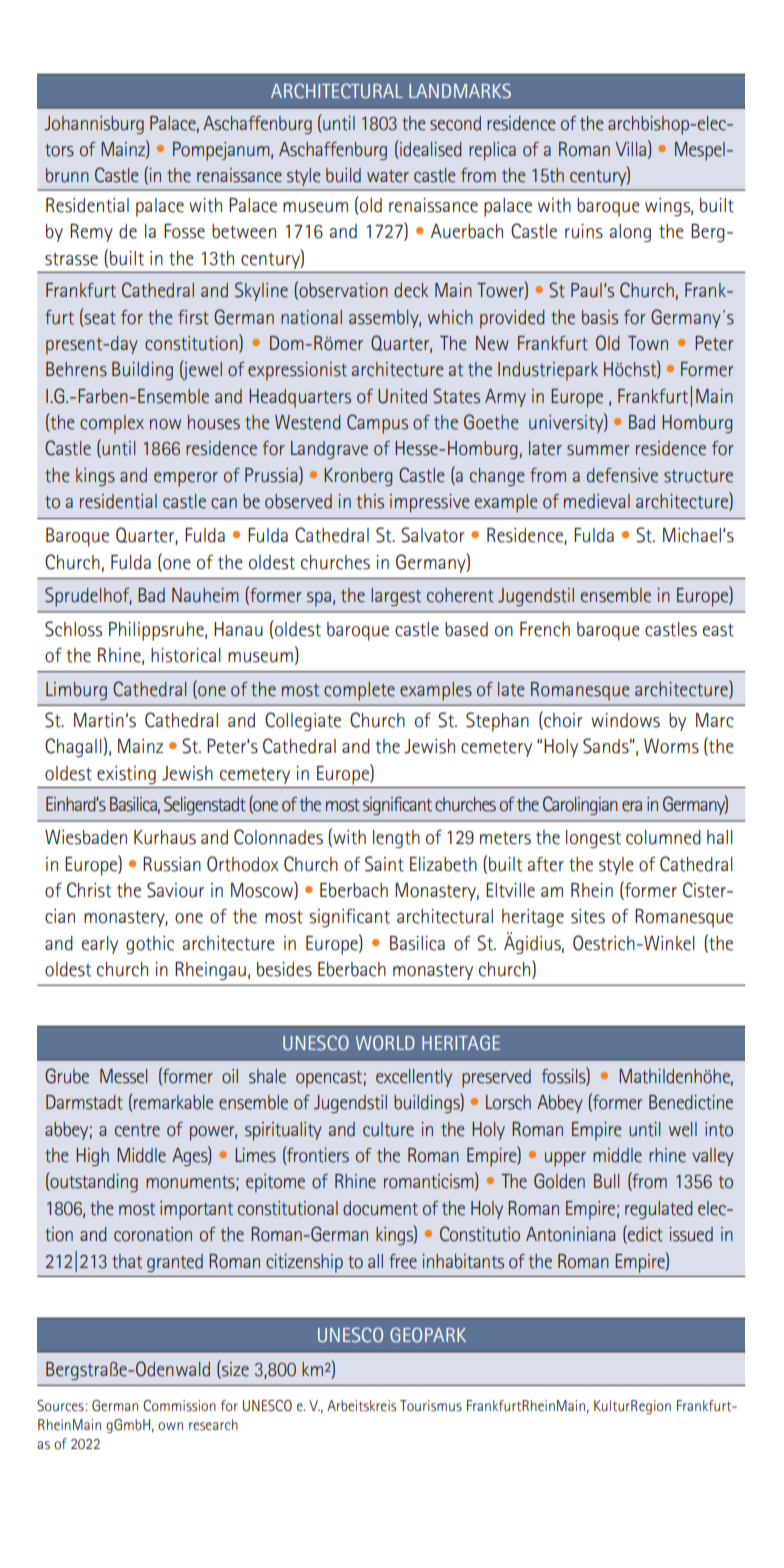 The width and height of the page is (784, 1568). What do you see at coordinates (385, 1042) in the page?
I see `WORLD` at bounding box center [385, 1042].
